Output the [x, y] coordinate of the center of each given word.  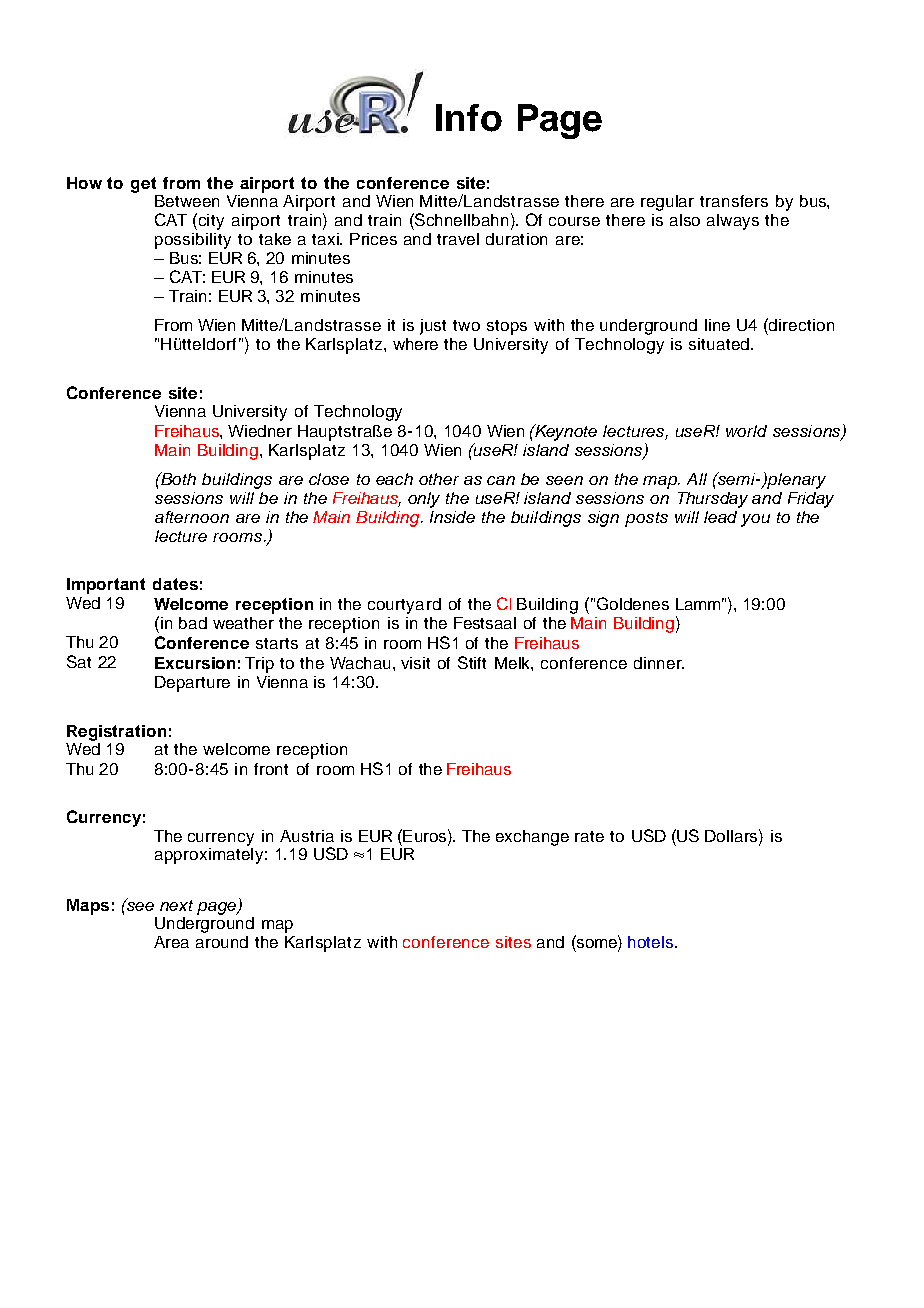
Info [469, 118]
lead [720, 517]
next [176, 905]
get [143, 185]
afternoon [192, 517]
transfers [734, 201]
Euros [425, 835]
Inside [452, 517]
